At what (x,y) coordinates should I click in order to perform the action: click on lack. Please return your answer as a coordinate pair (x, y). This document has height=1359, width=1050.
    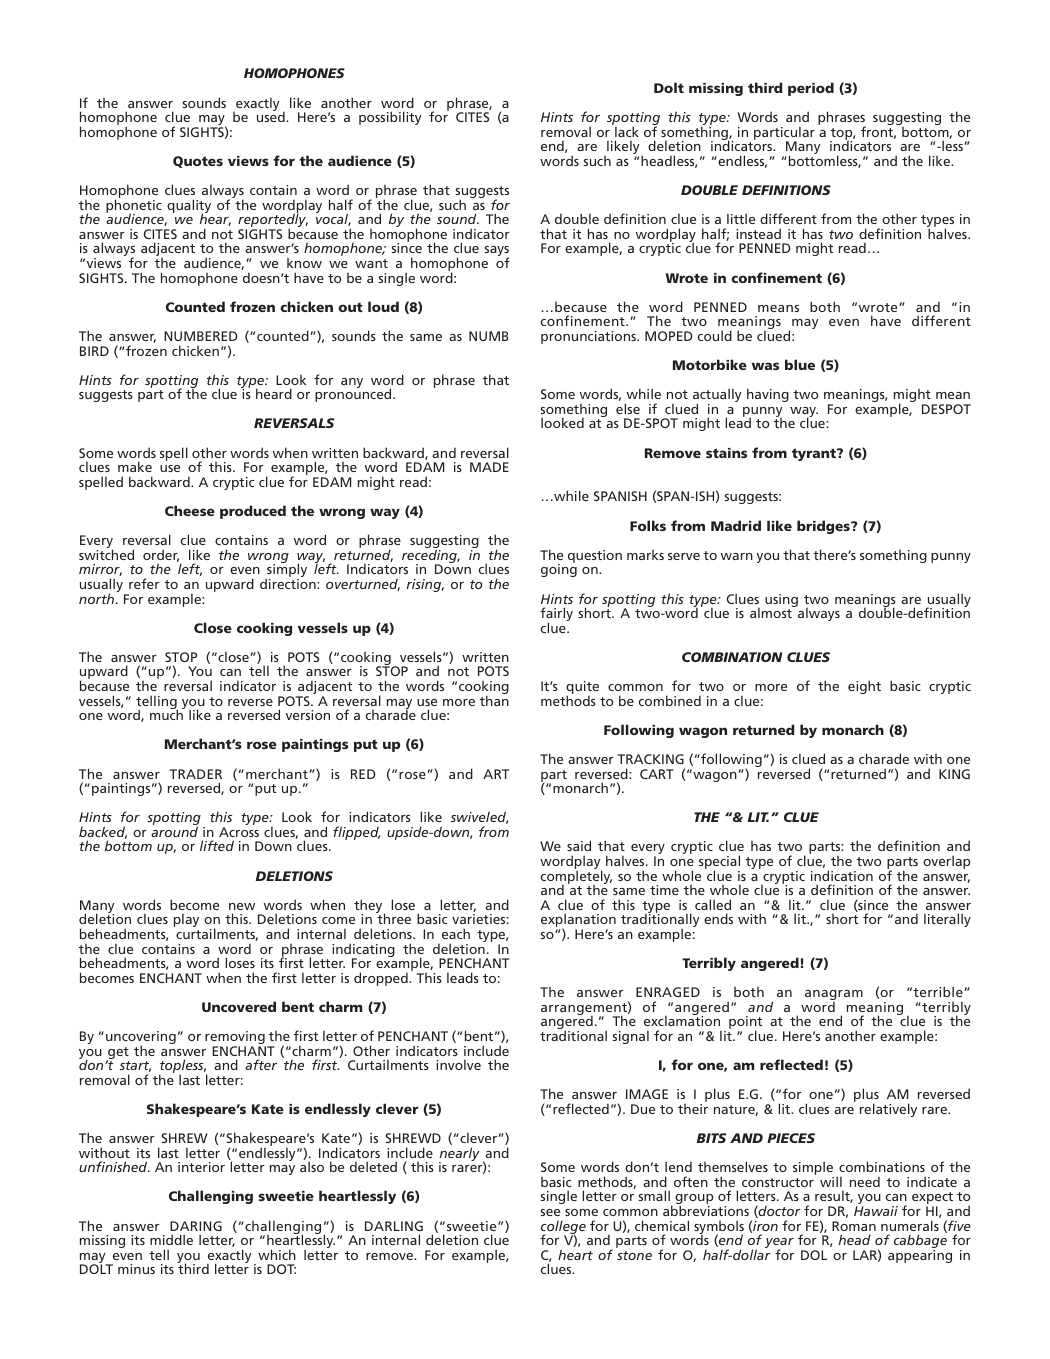
    Looking at the image, I should click on (627, 131).
